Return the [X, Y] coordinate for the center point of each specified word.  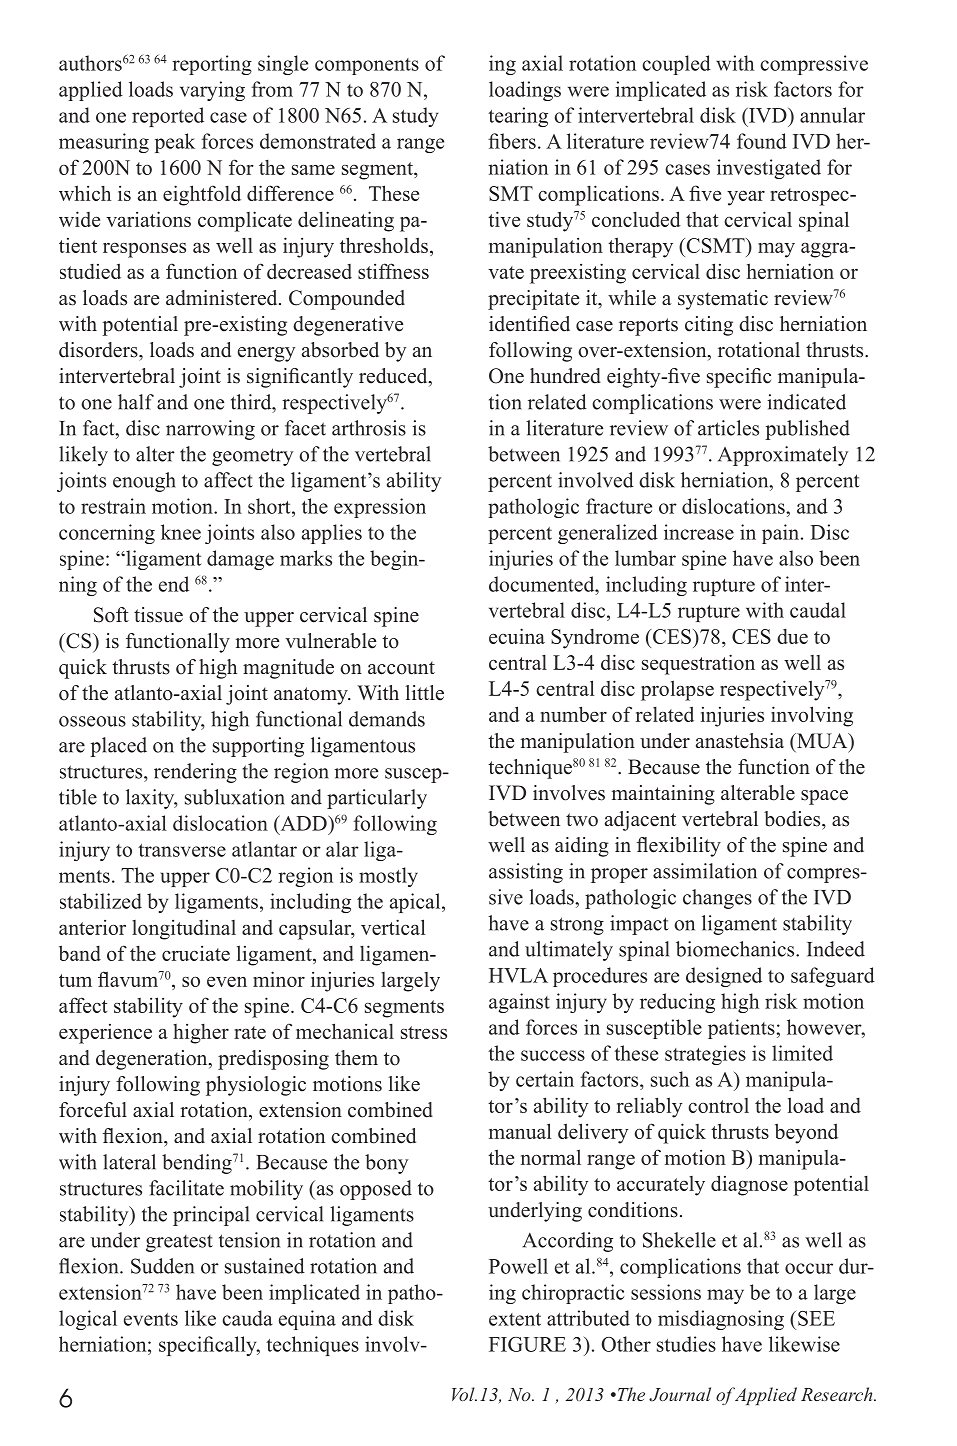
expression [380, 508]
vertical [393, 927]
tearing [518, 117]
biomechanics [736, 949]
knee [181, 532]
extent [515, 1319]
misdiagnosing [721, 1320]
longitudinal [184, 930]
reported [168, 117]
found [762, 141]
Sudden [162, 1266]
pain [782, 534]
